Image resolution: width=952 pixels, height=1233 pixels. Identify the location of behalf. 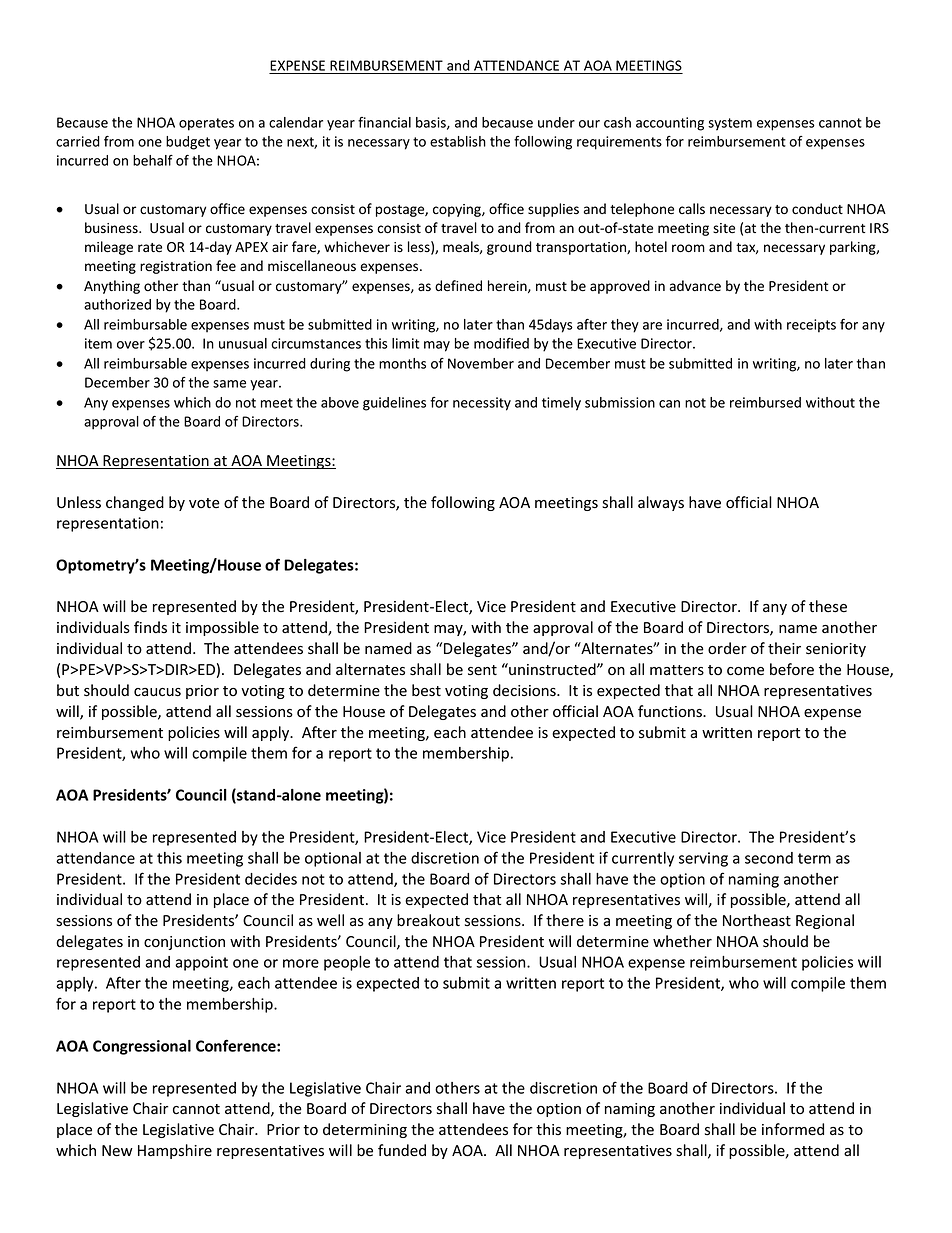
(153, 160).
